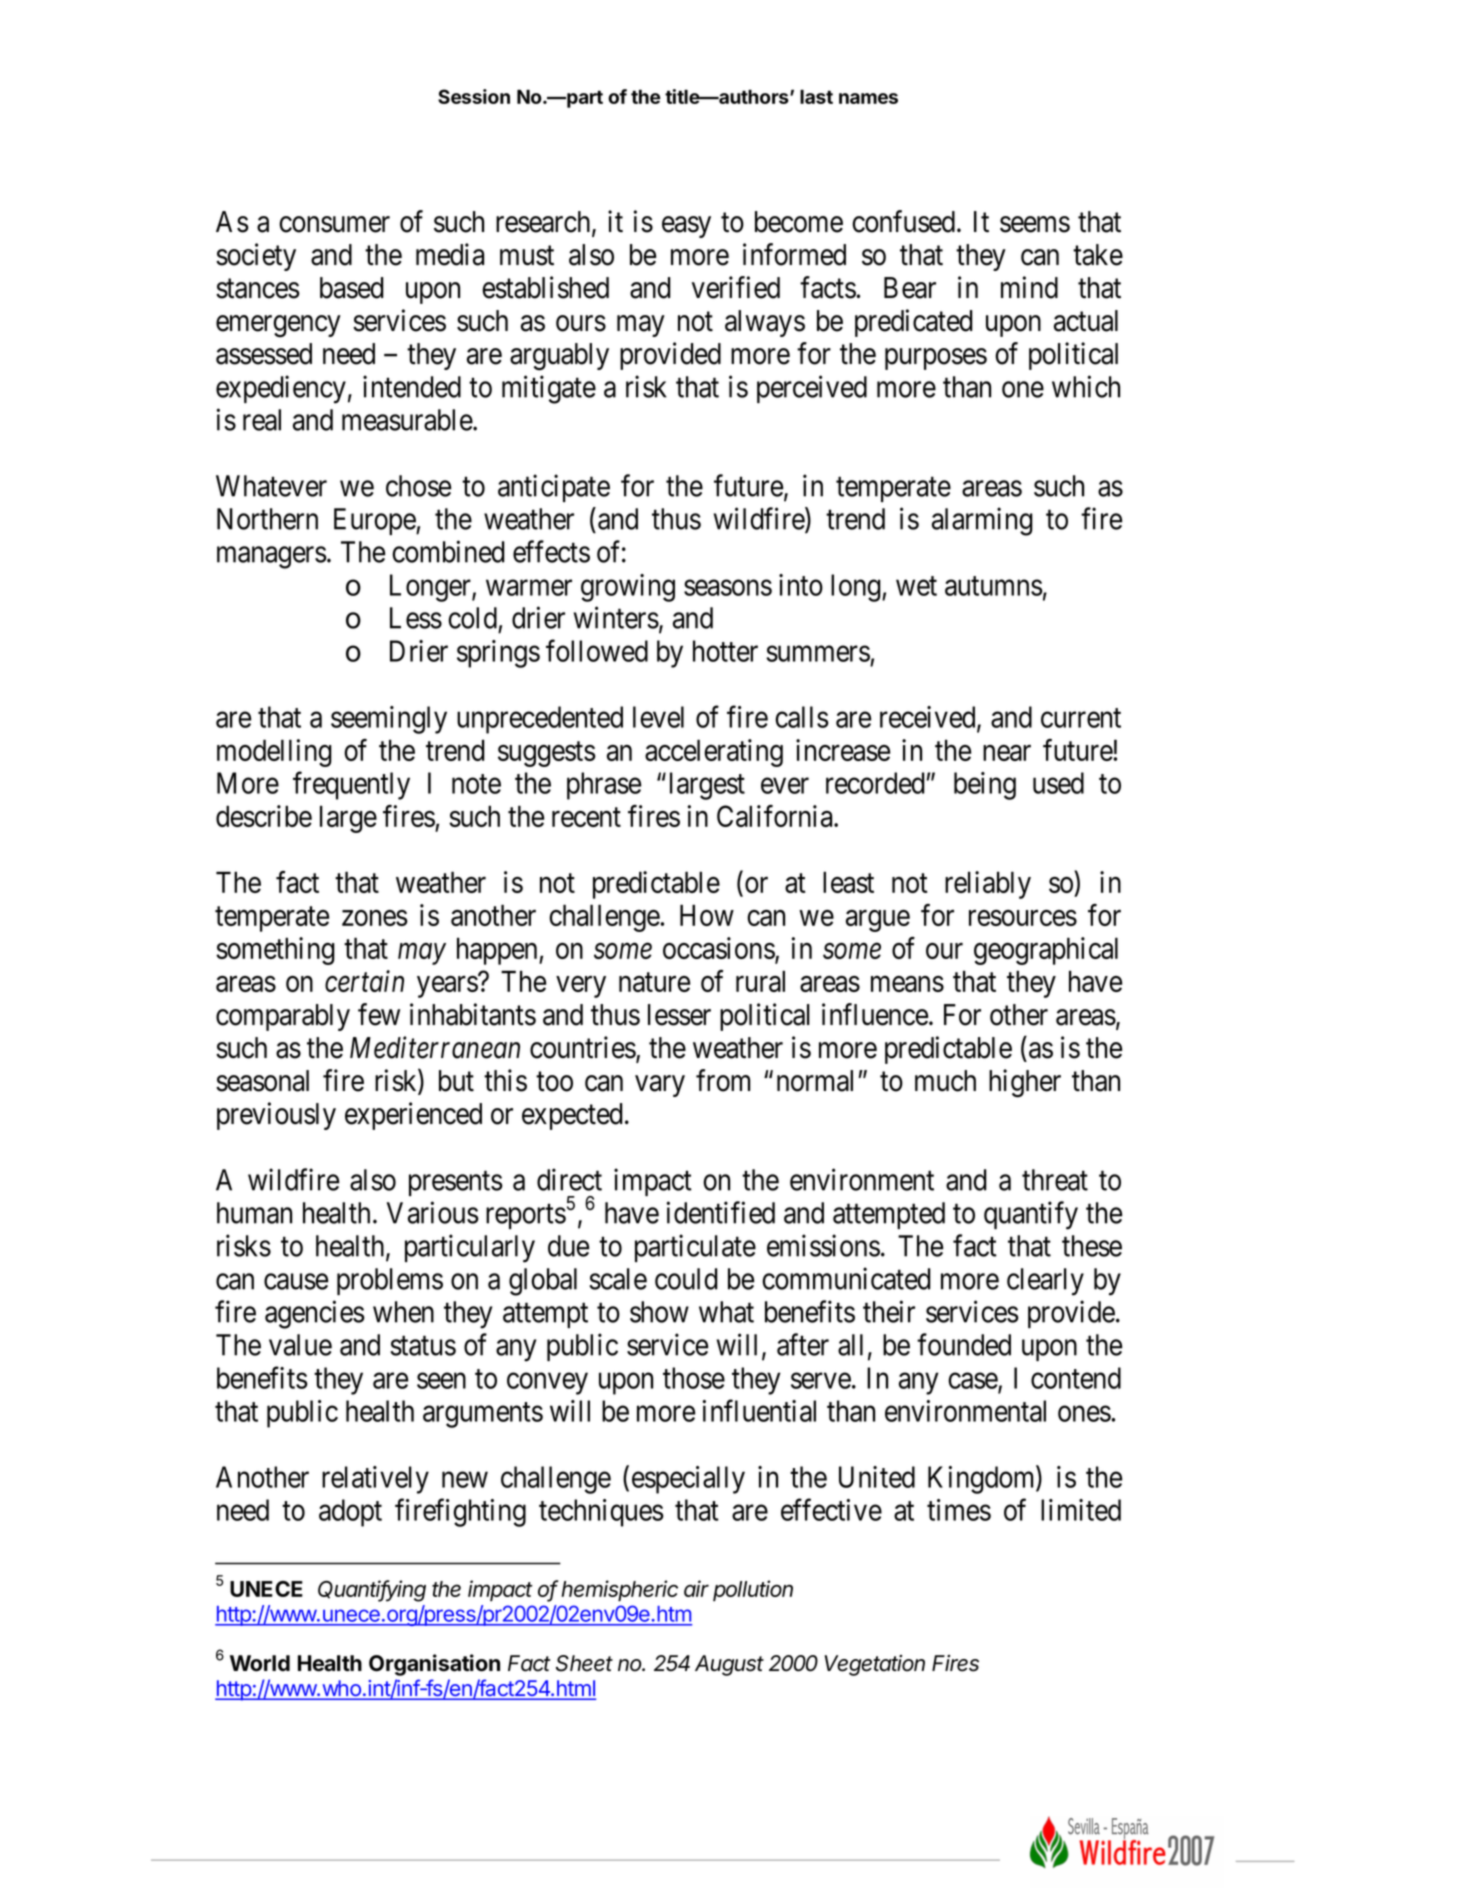 The height and width of the screenshot is (1898, 1466). What do you see at coordinates (982, 521) in the screenshot?
I see `alarming` at bounding box center [982, 521].
